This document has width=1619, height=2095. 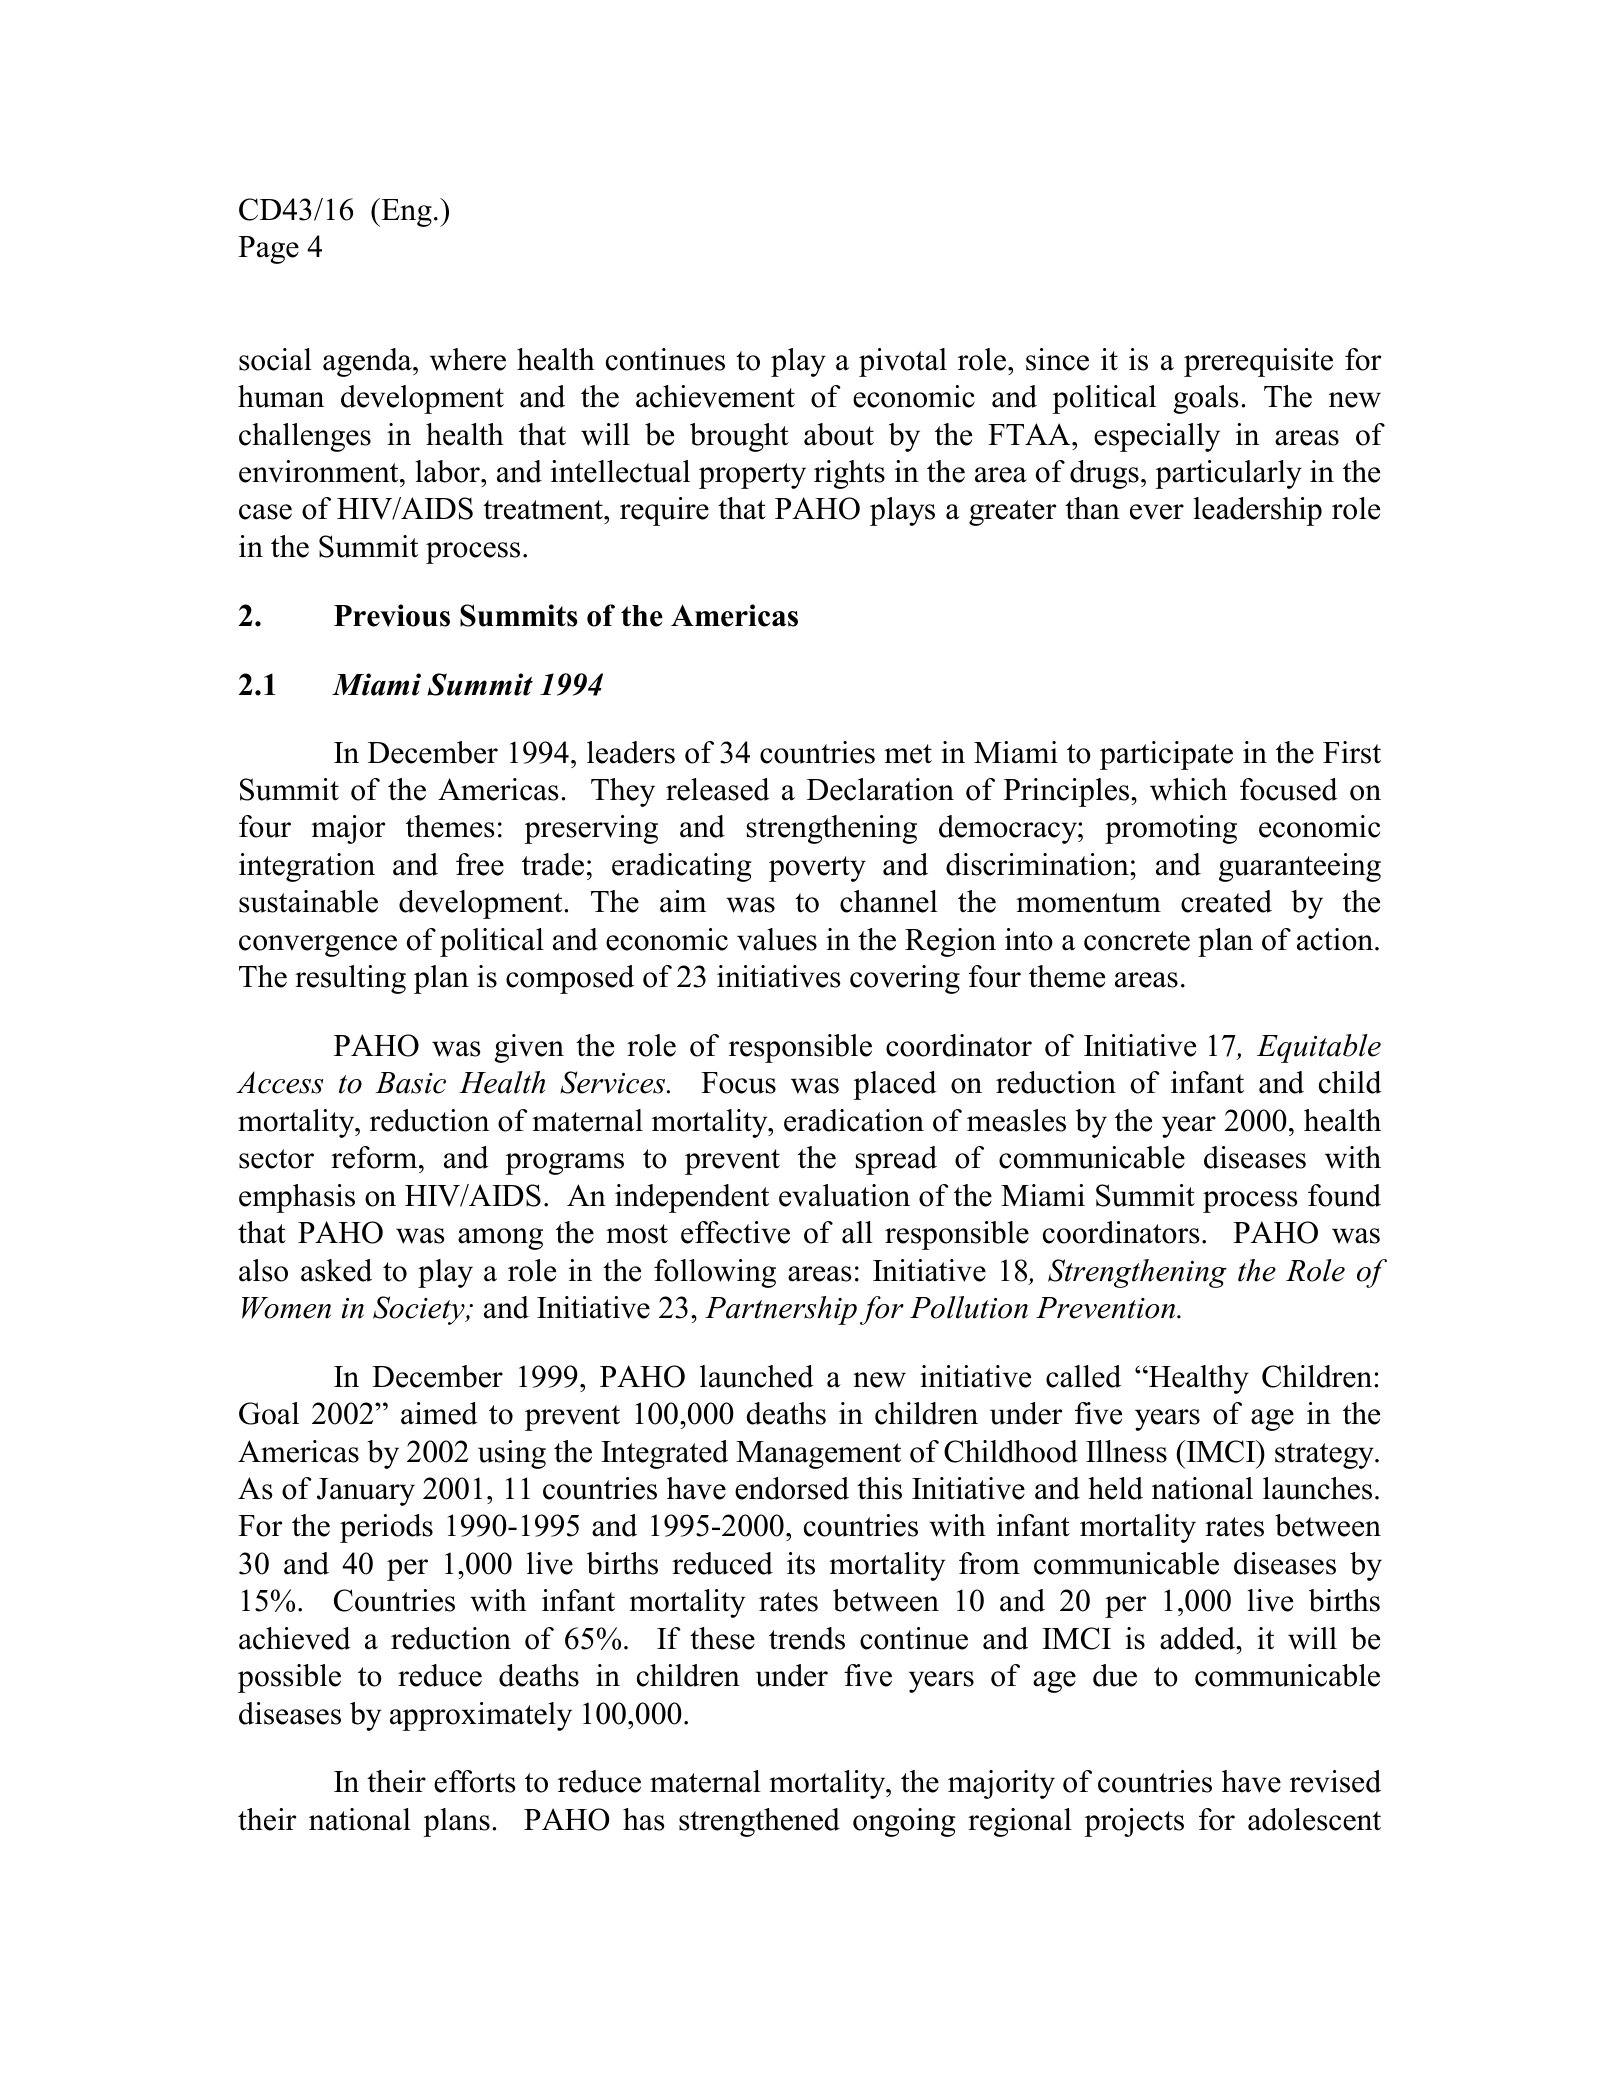 What do you see at coordinates (1258, 362) in the document?
I see `prerequisite` at bounding box center [1258, 362].
